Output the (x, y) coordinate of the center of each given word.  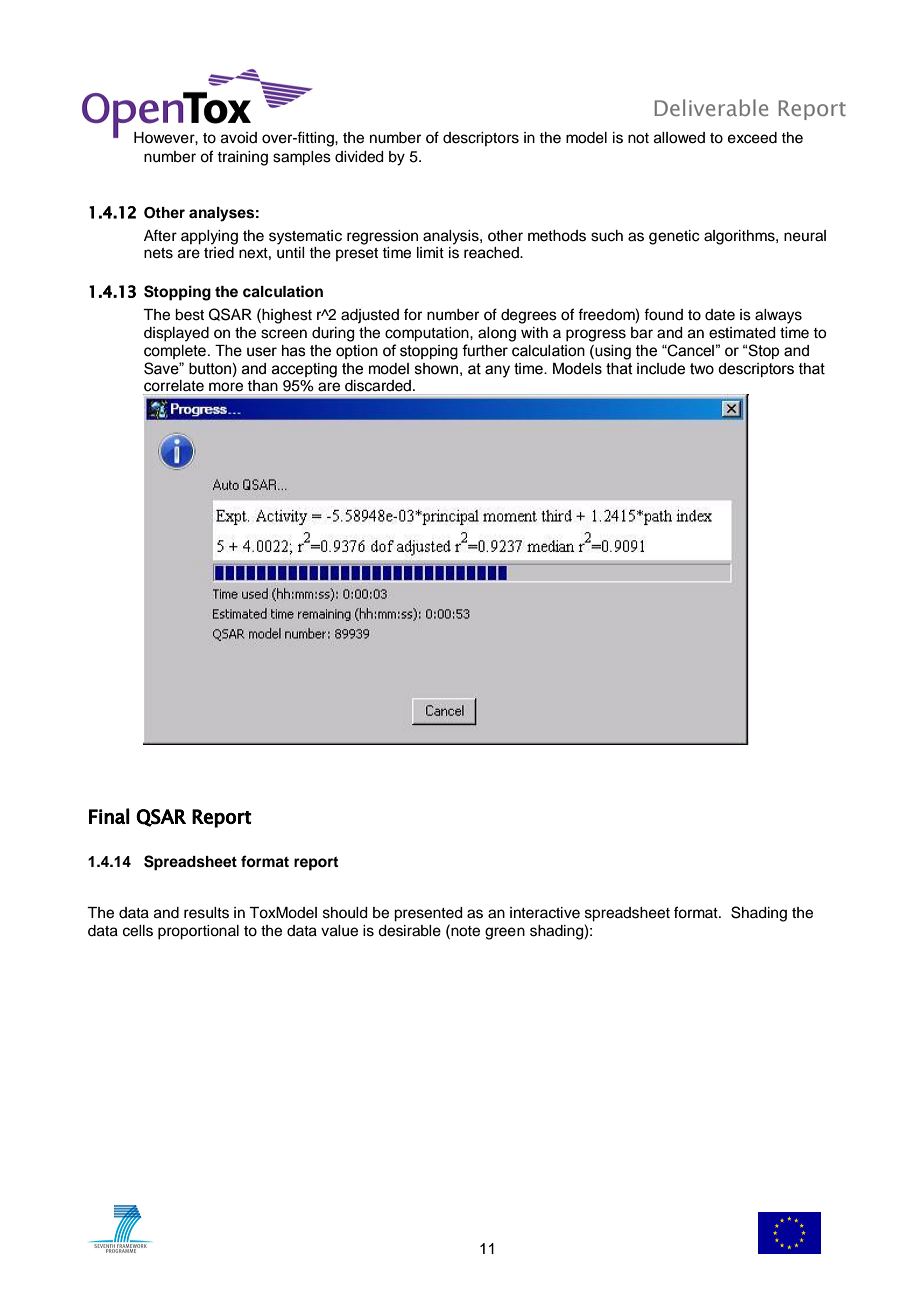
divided (359, 157)
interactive (545, 913)
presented (428, 914)
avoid (239, 138)
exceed (752, 138)
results (206, 913)
